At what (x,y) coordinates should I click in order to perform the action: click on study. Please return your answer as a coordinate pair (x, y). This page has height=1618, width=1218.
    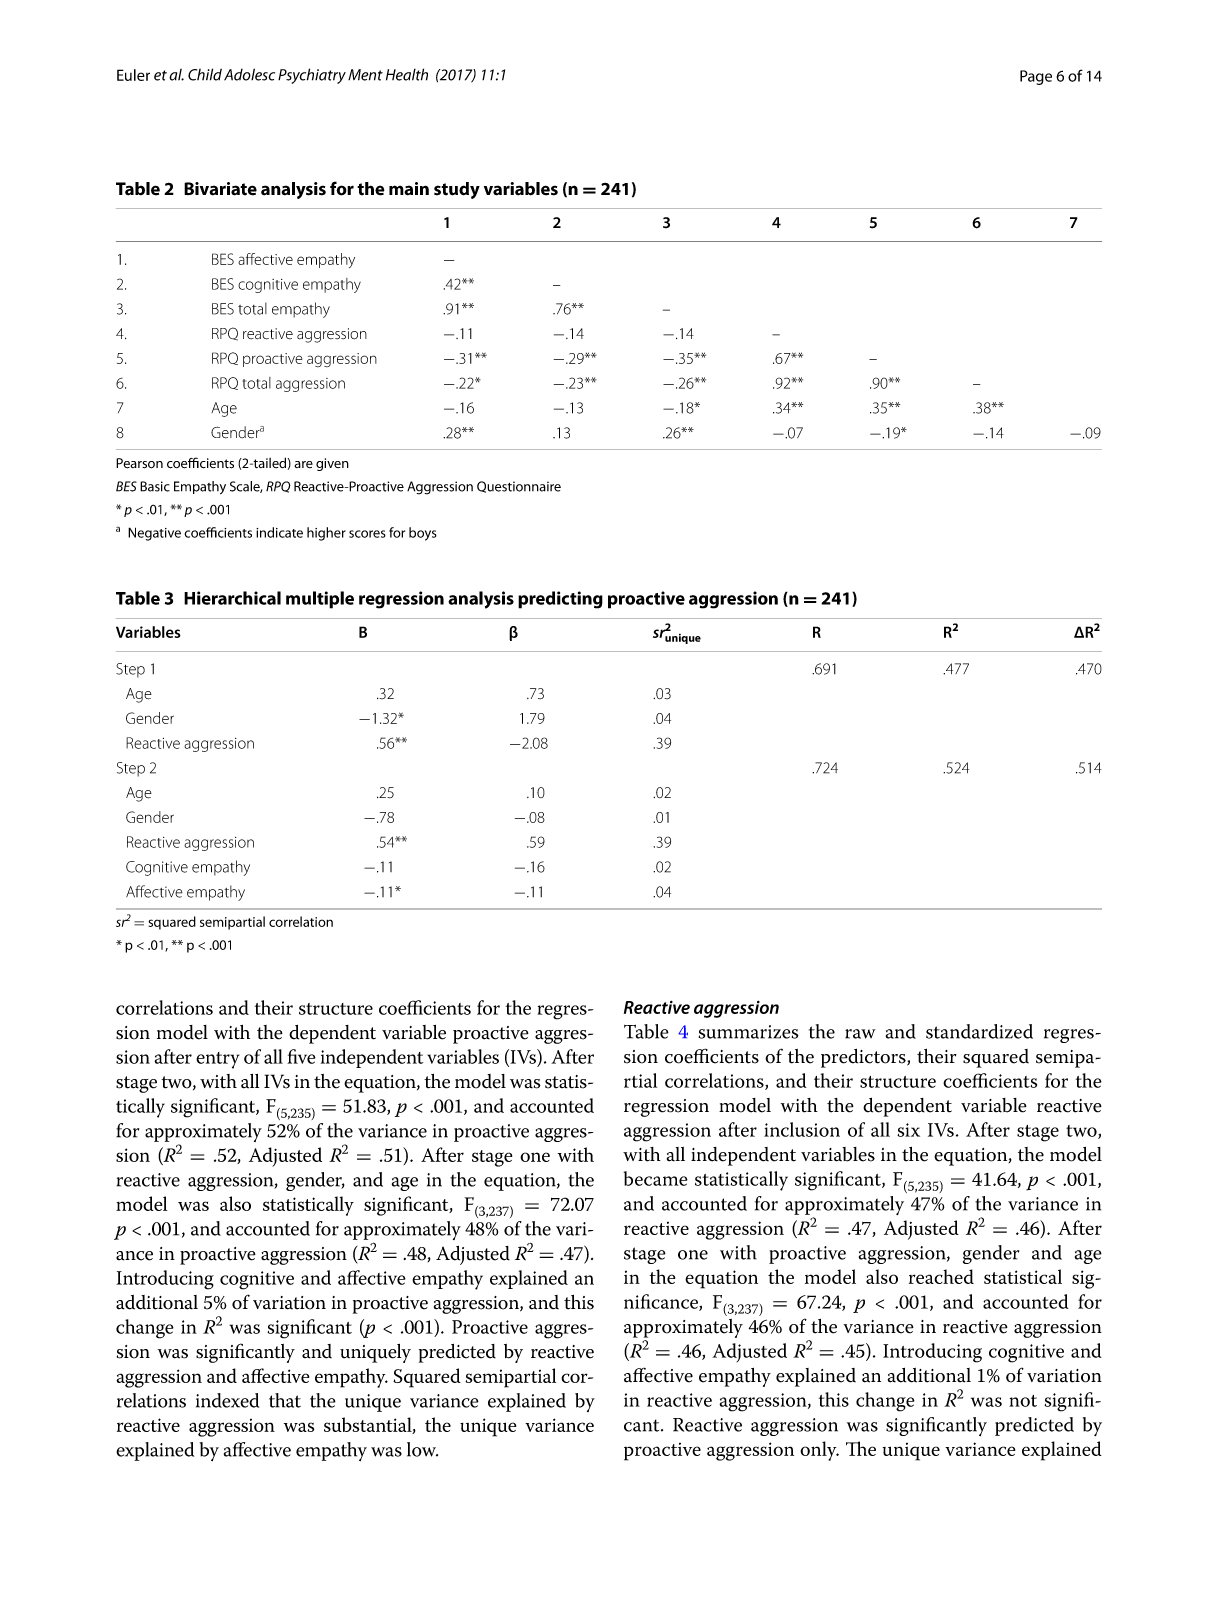
    Looking at the image, I should click on (457, 190).
